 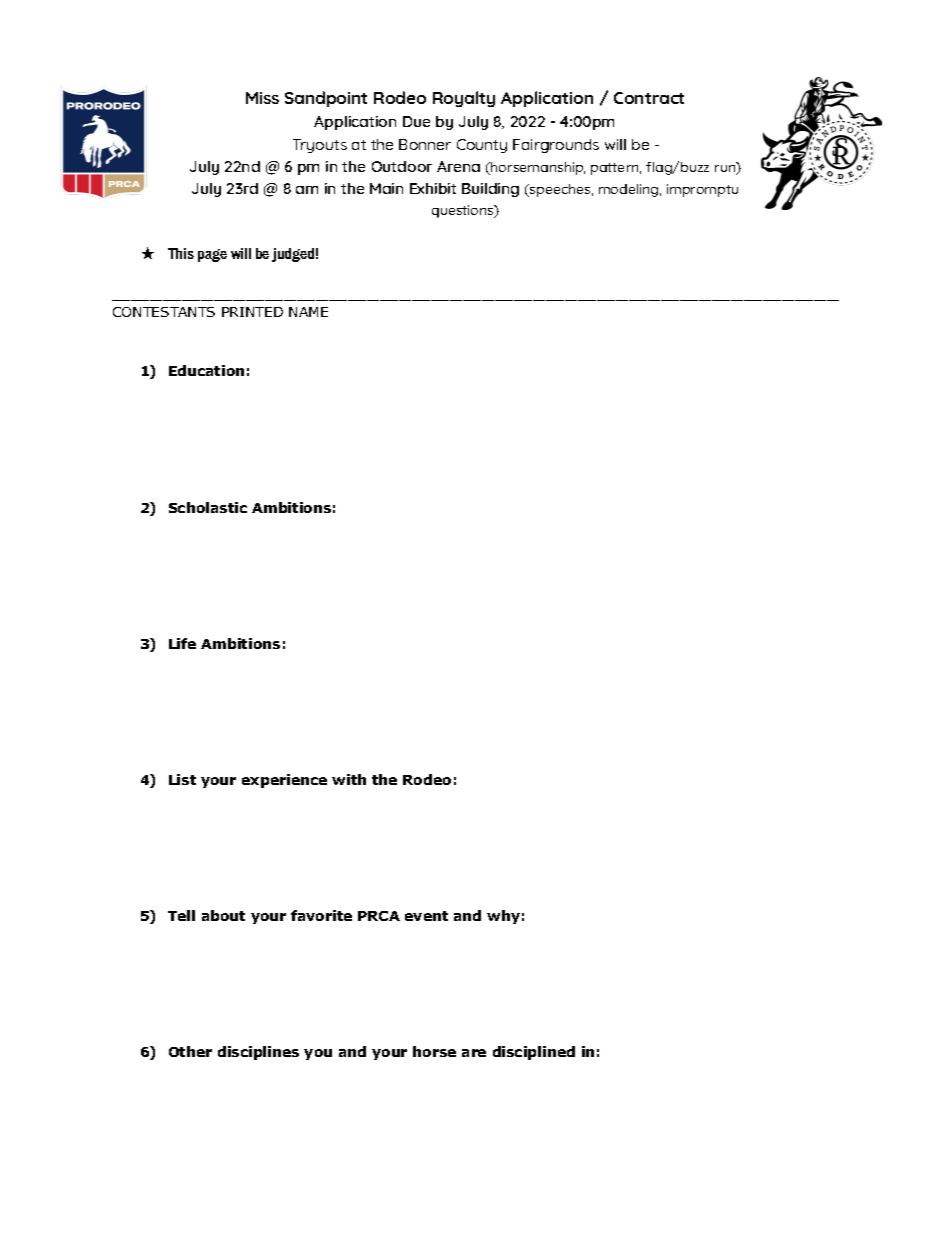 What do you see at coordinates (702, 190) in the screenshot?
I see `impromptu` at bounding box center [702, 190].
